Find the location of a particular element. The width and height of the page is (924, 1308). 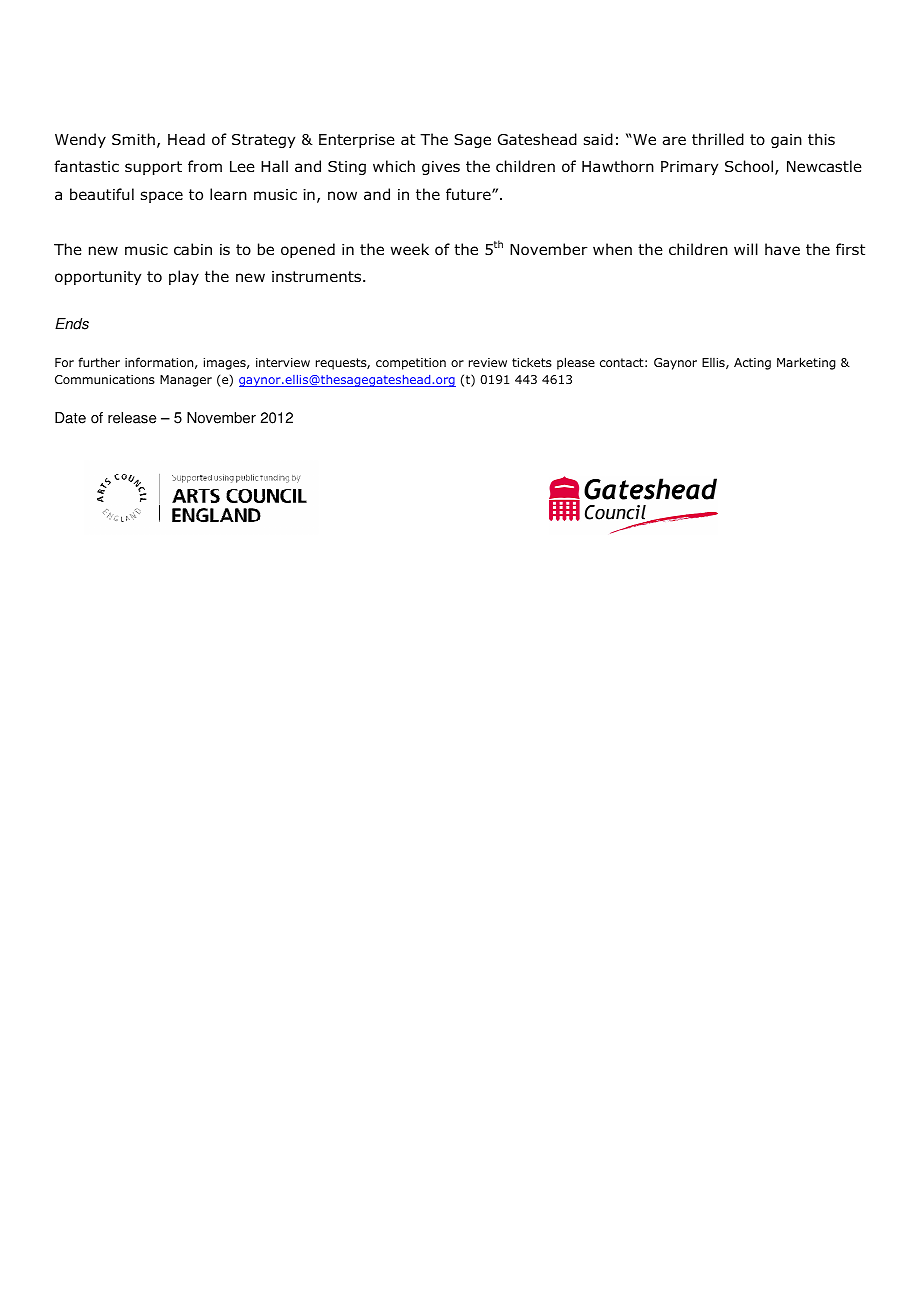

will is located at coordinates (746, 249).
